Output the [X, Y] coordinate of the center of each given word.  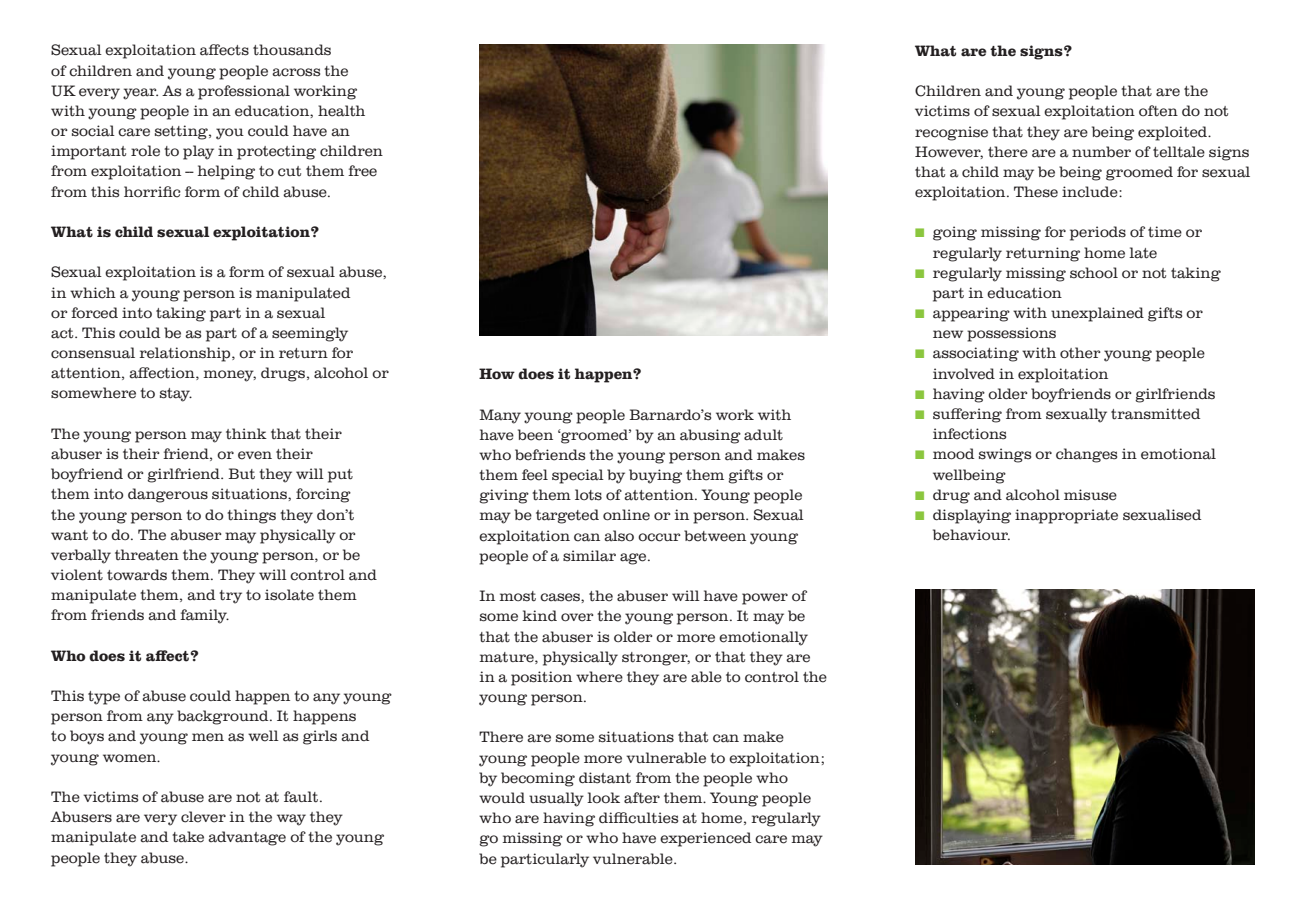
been [535, 435]
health [341, 111]
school [1094, 273]
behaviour [971, 535]
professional [244, 92]
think [246, 433]
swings [1005, 455]
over [577, 617]
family [204, 616]
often [1158, 111]
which [93, 293]
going [955, 233]
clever [203, 817]
